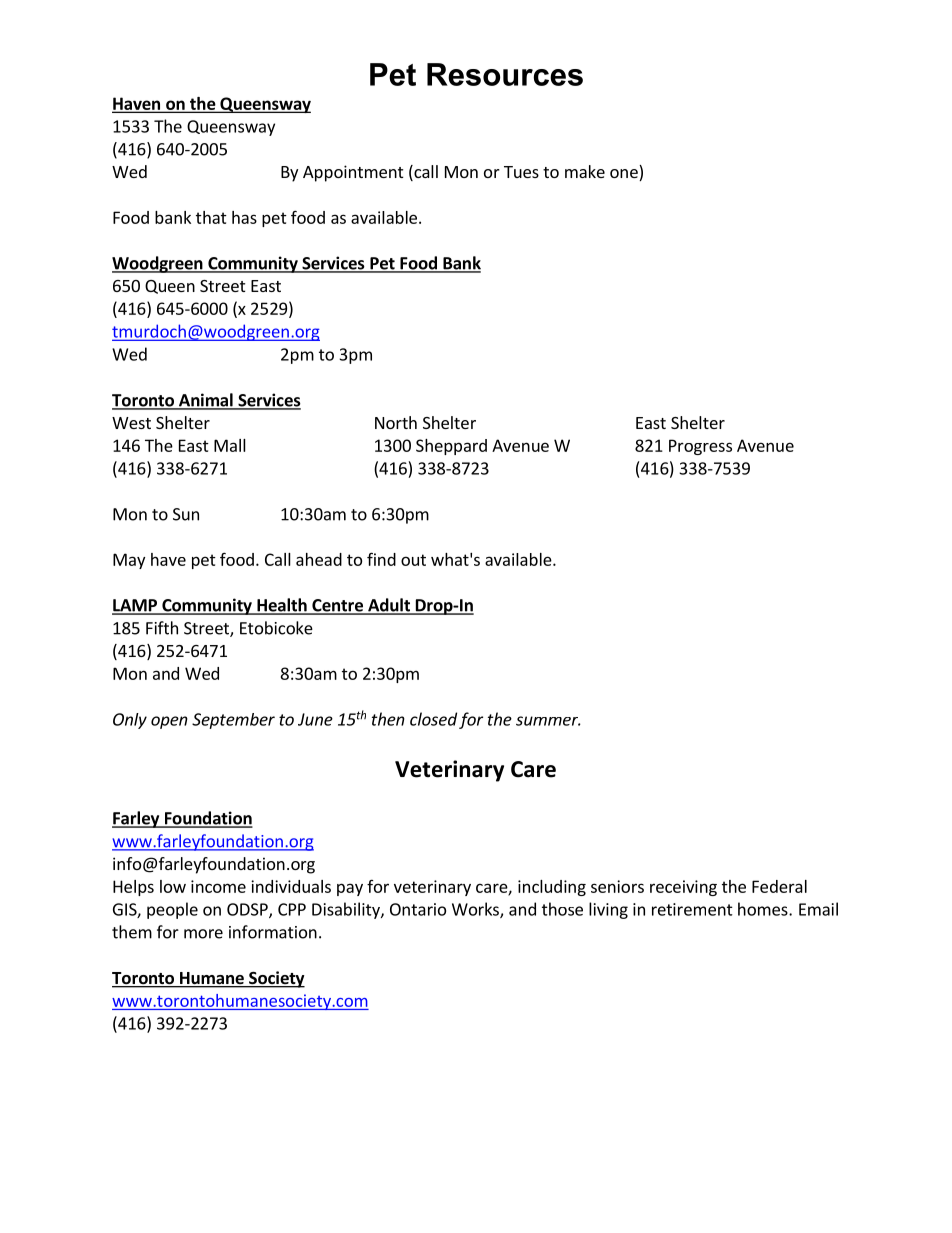 Image resolution: width=952 pixels, height=1233 pixels. What do you see at coordinates (211, 217) in the screenshot?
I see `that` at bounding box center [211, 217].
